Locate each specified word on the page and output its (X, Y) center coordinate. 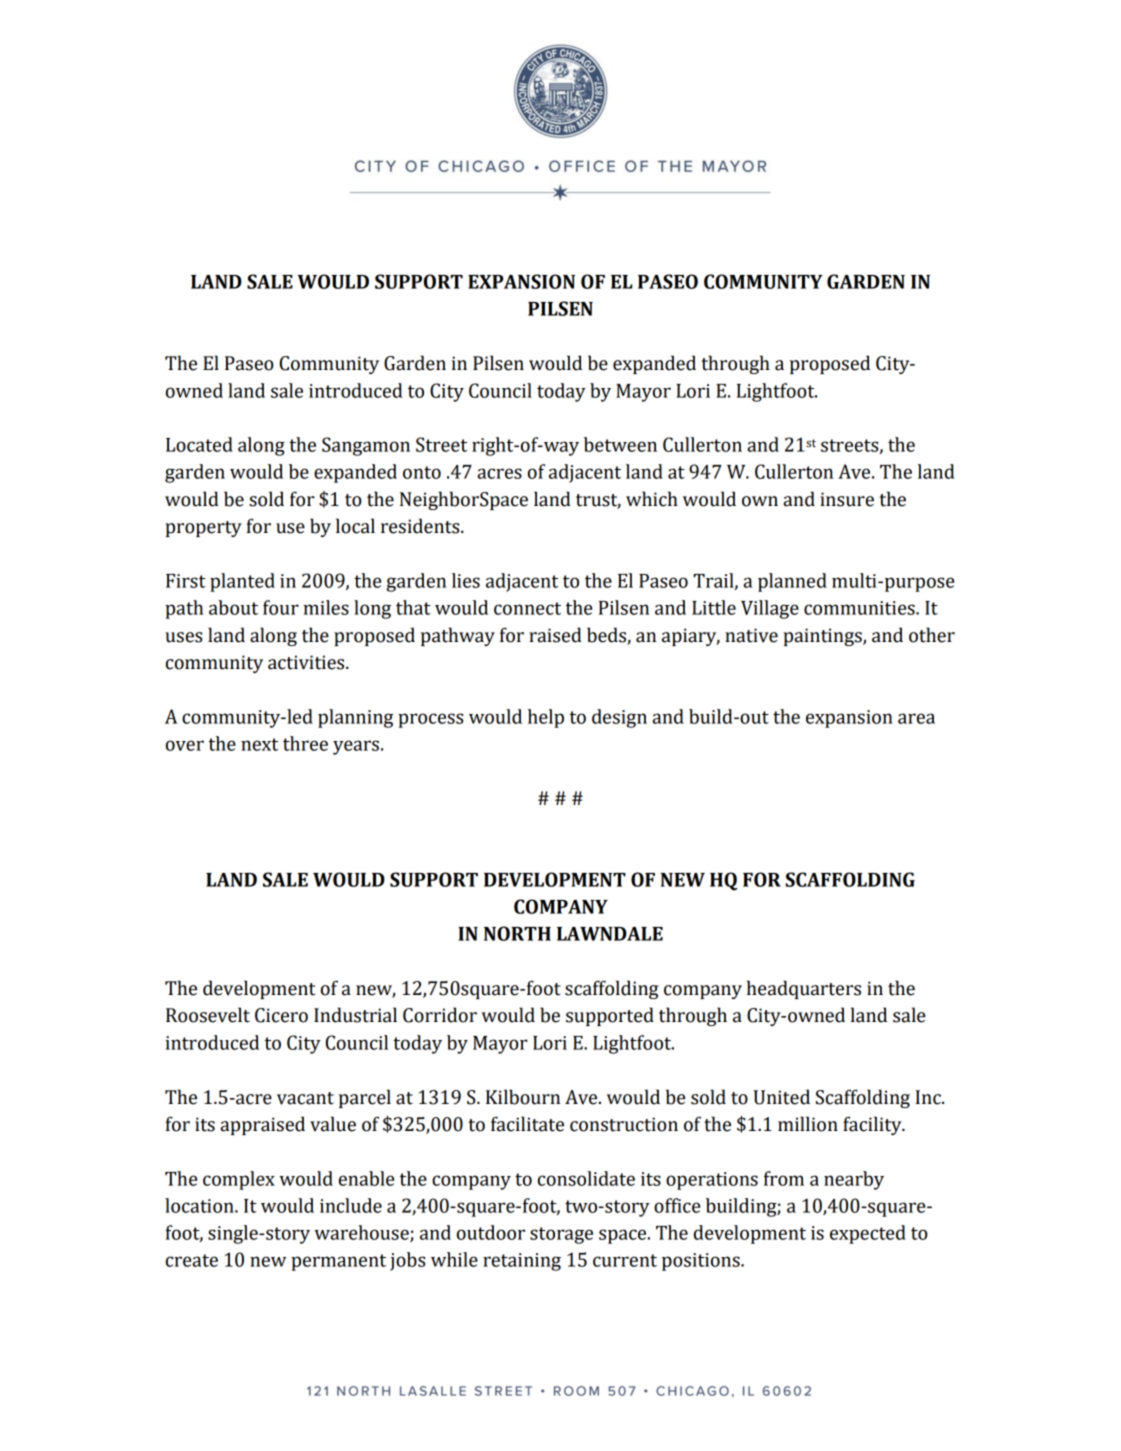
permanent (338, 1262)
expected (868, 1234)
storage (561, 1235)
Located (199, 444)
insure (847, 499)
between (620, 444)
